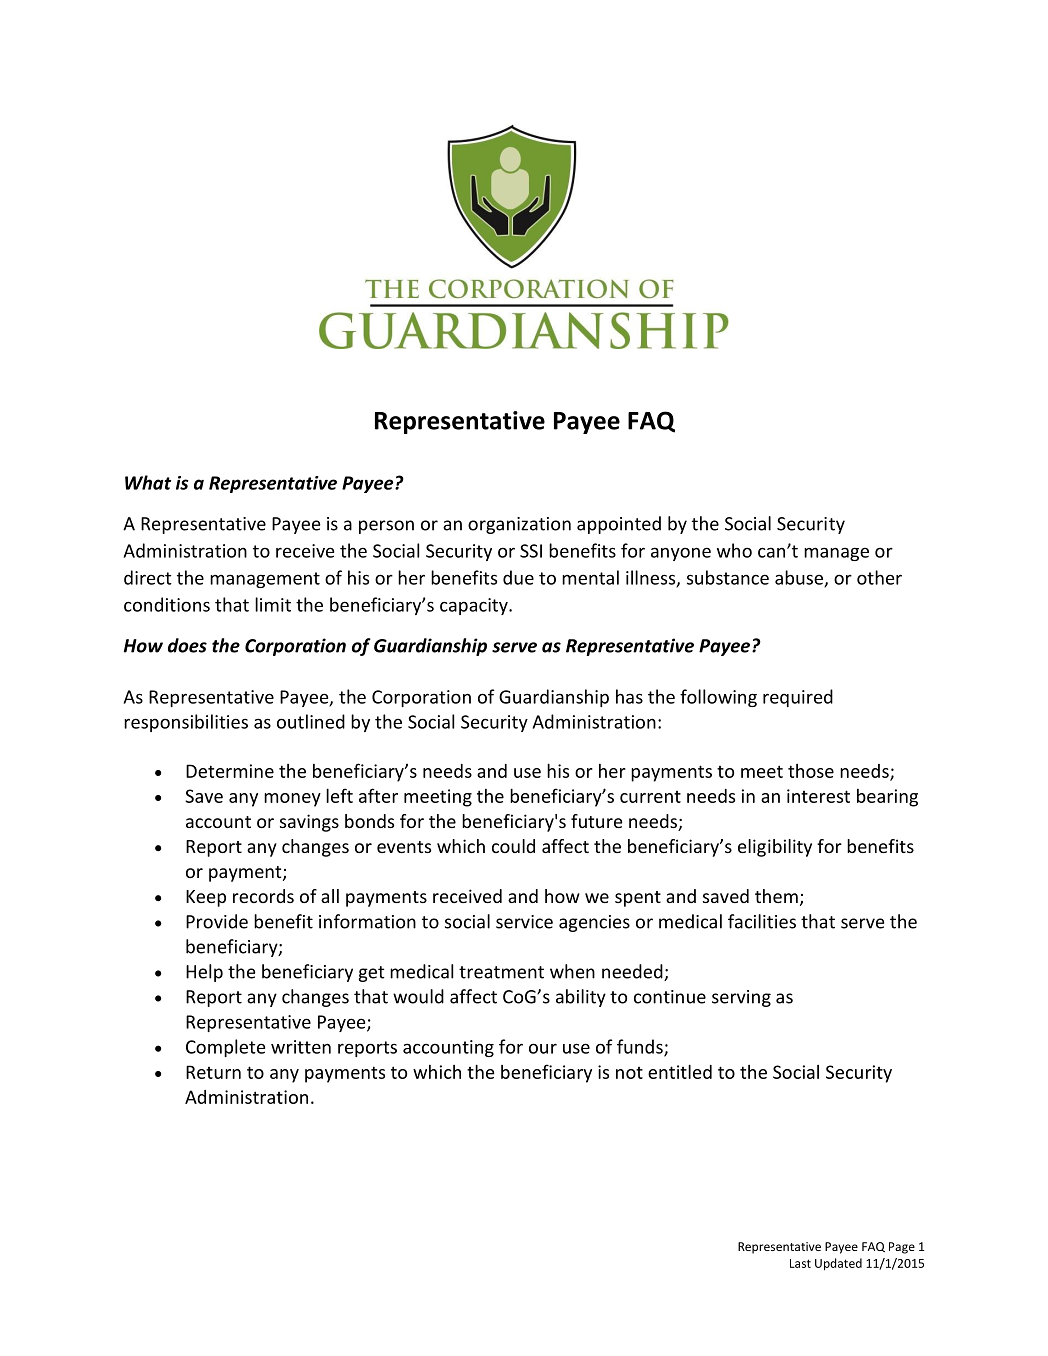  I want to click on organization, so click(519, 525).
